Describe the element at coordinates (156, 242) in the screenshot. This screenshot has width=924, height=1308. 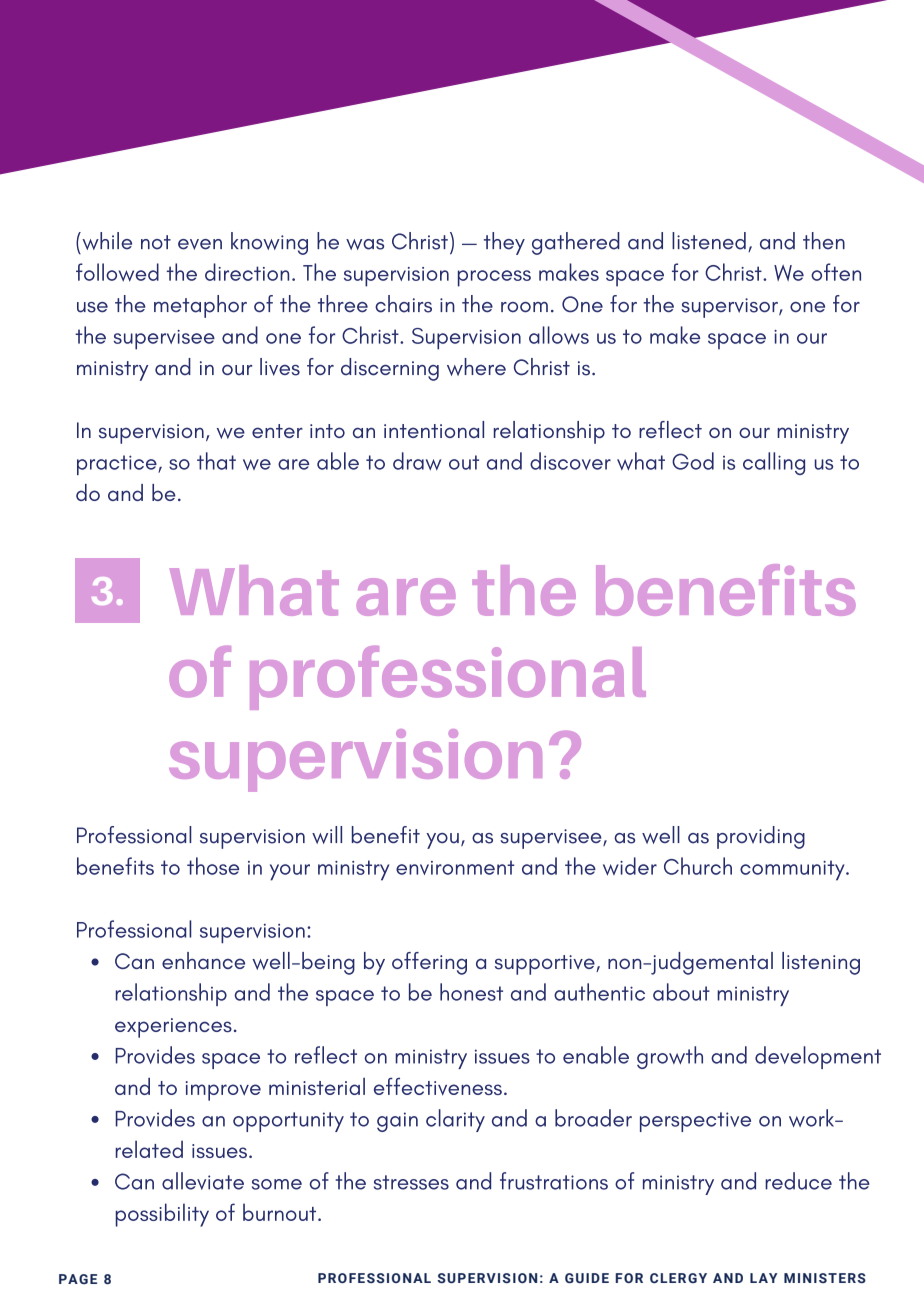
I see `not` at that location.
